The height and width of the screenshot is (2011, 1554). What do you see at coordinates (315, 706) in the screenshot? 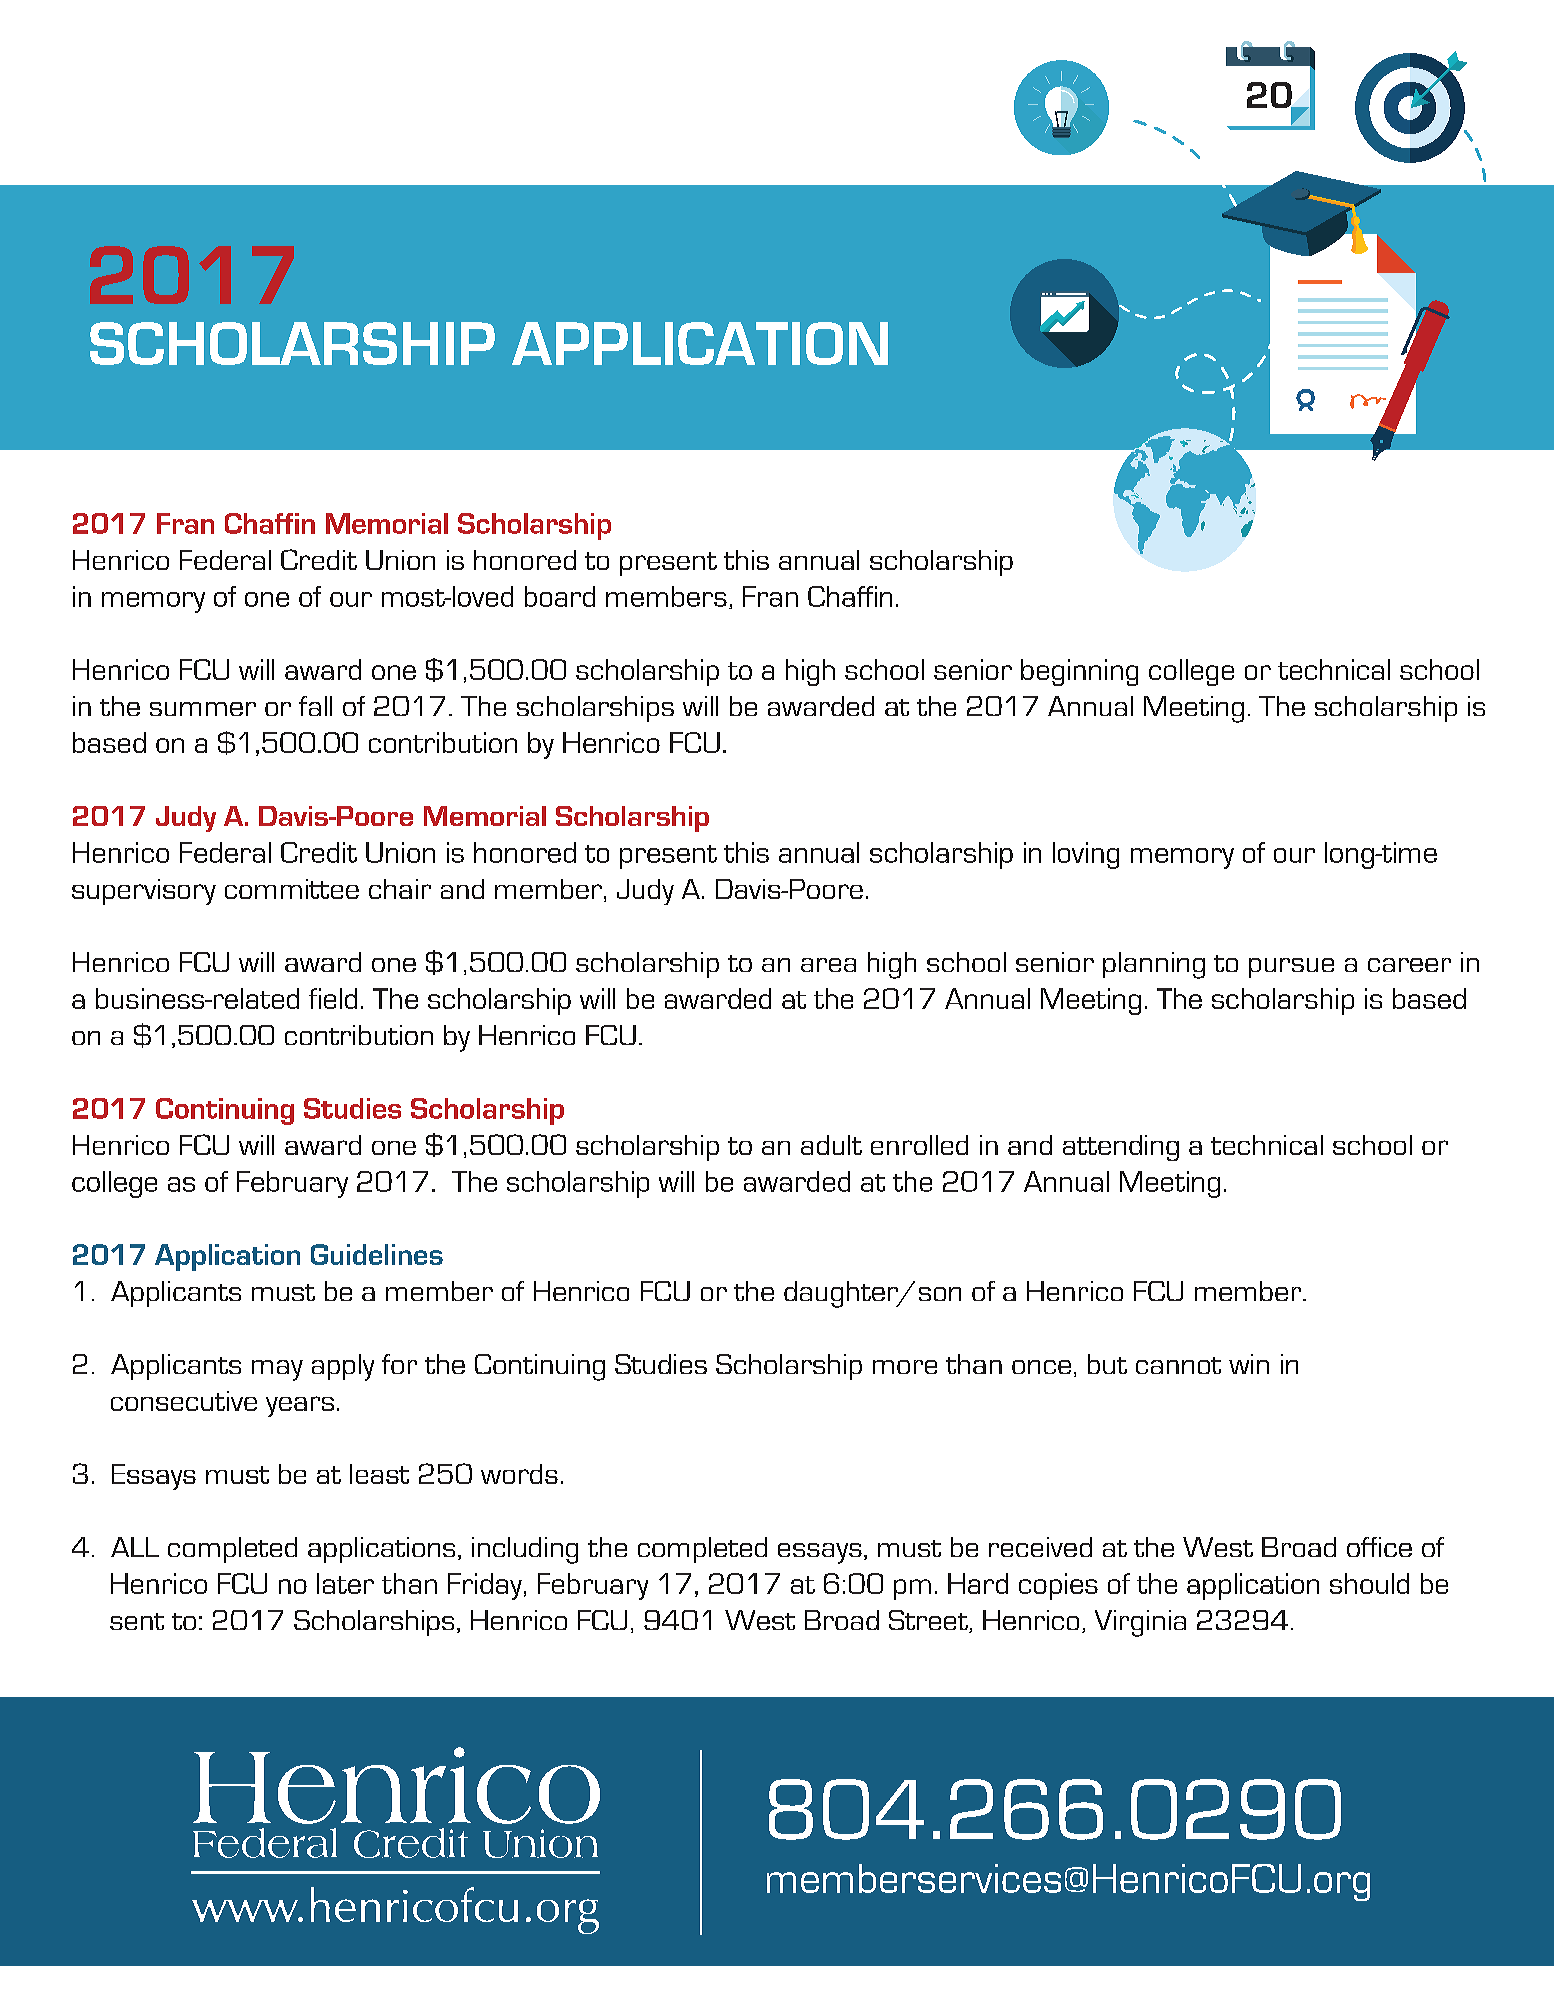
I see `fall` at bounding box center [315, 706].
